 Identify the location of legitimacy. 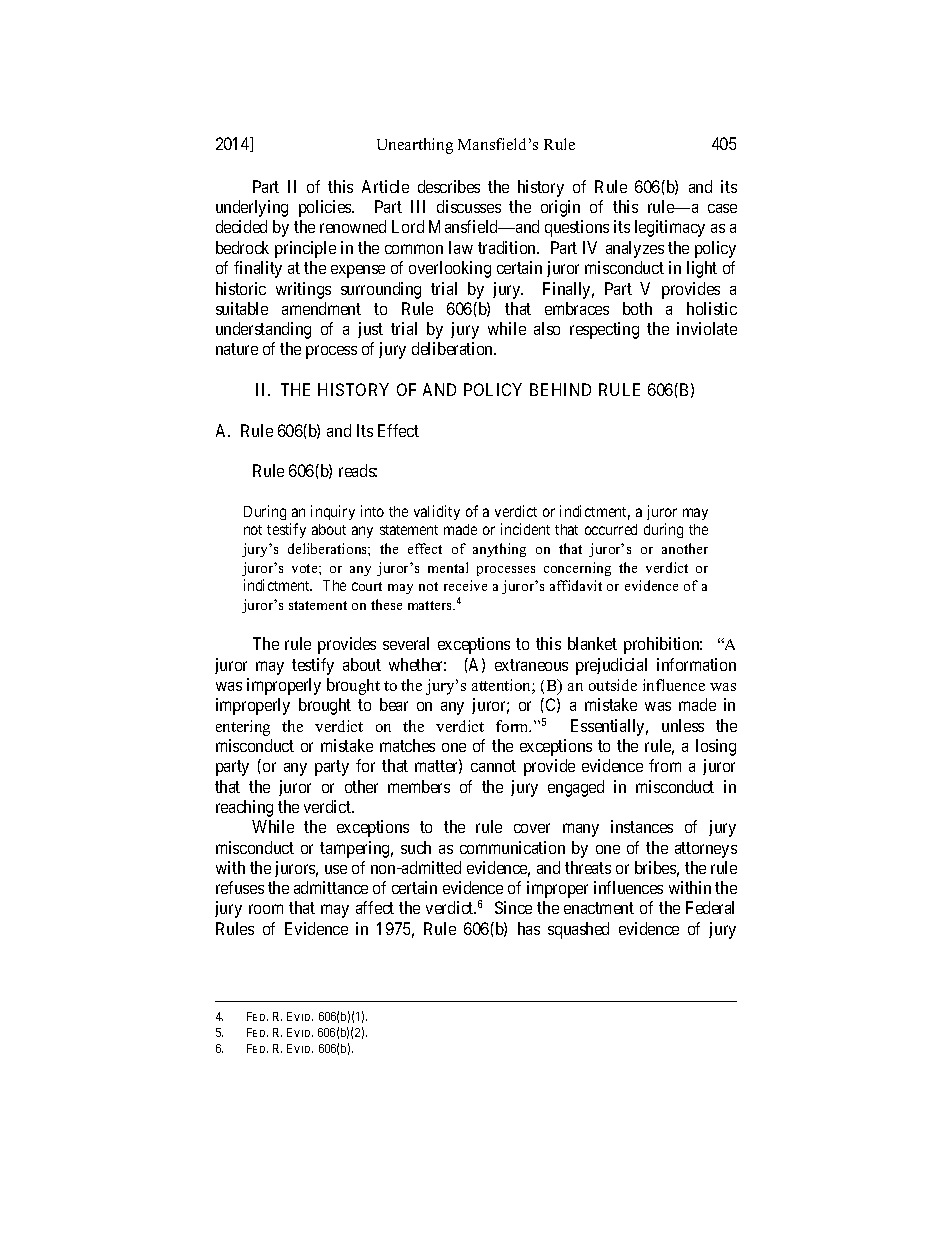
(670, 228).
